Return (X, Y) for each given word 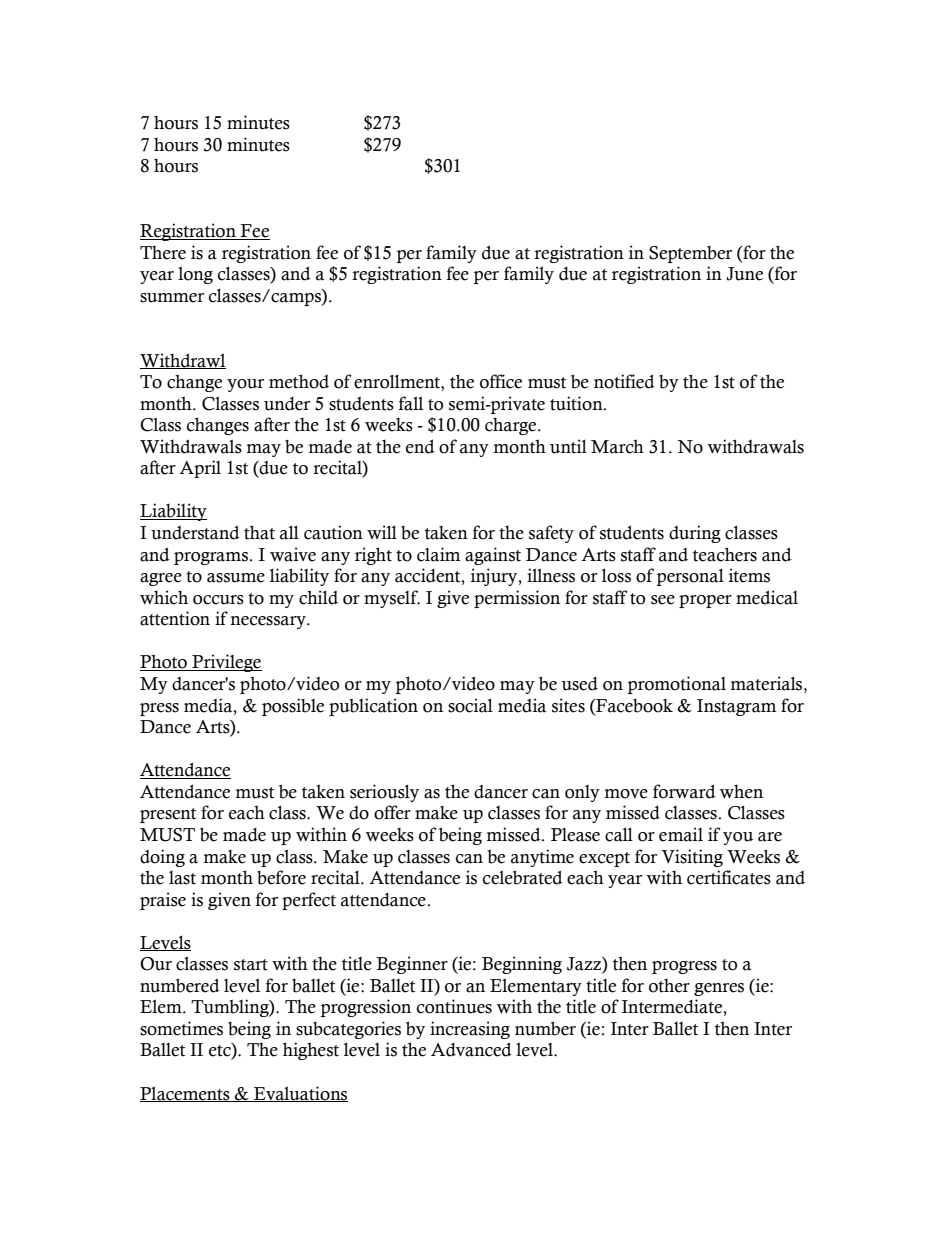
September (690, 254)
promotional (676, 685)
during (695, 534)
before (281, 877)
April (200, 469)
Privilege (226, 663)
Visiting (692, 858)
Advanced (471, 1049)
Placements (186, 1094)
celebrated (523, 877)
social (470, 705)
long (195, 275)
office (501, 381)
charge (512, 426)
